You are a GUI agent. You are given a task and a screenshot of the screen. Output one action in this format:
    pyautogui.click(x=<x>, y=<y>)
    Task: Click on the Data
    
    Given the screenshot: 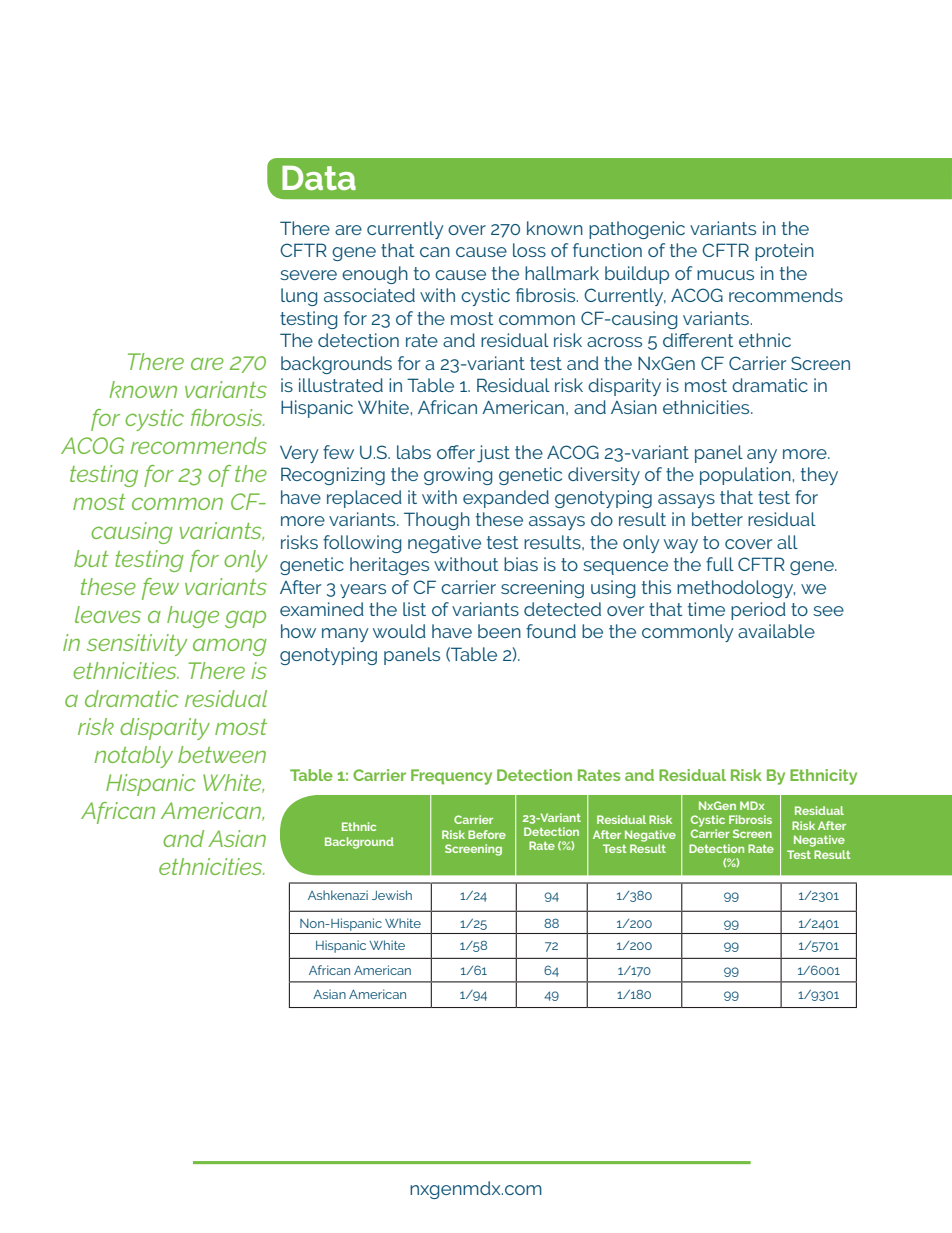 What is the action you would take?
    pyautogui.click(x=319, y=178)
